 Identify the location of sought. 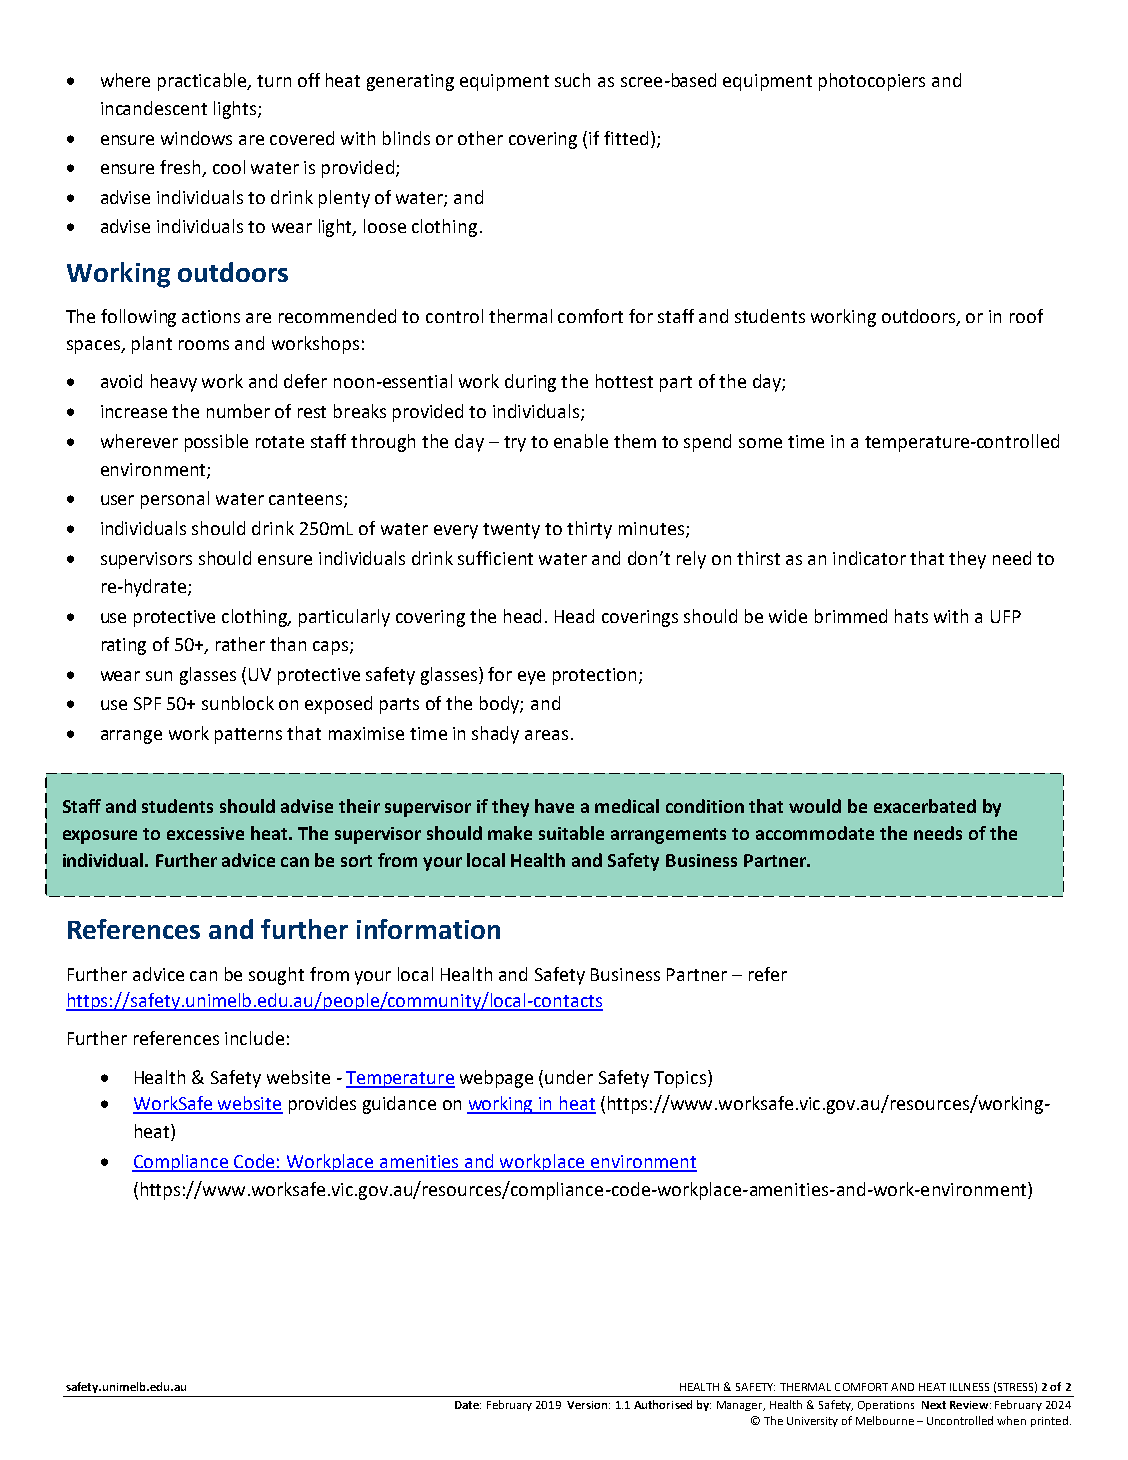
(276, 976).
